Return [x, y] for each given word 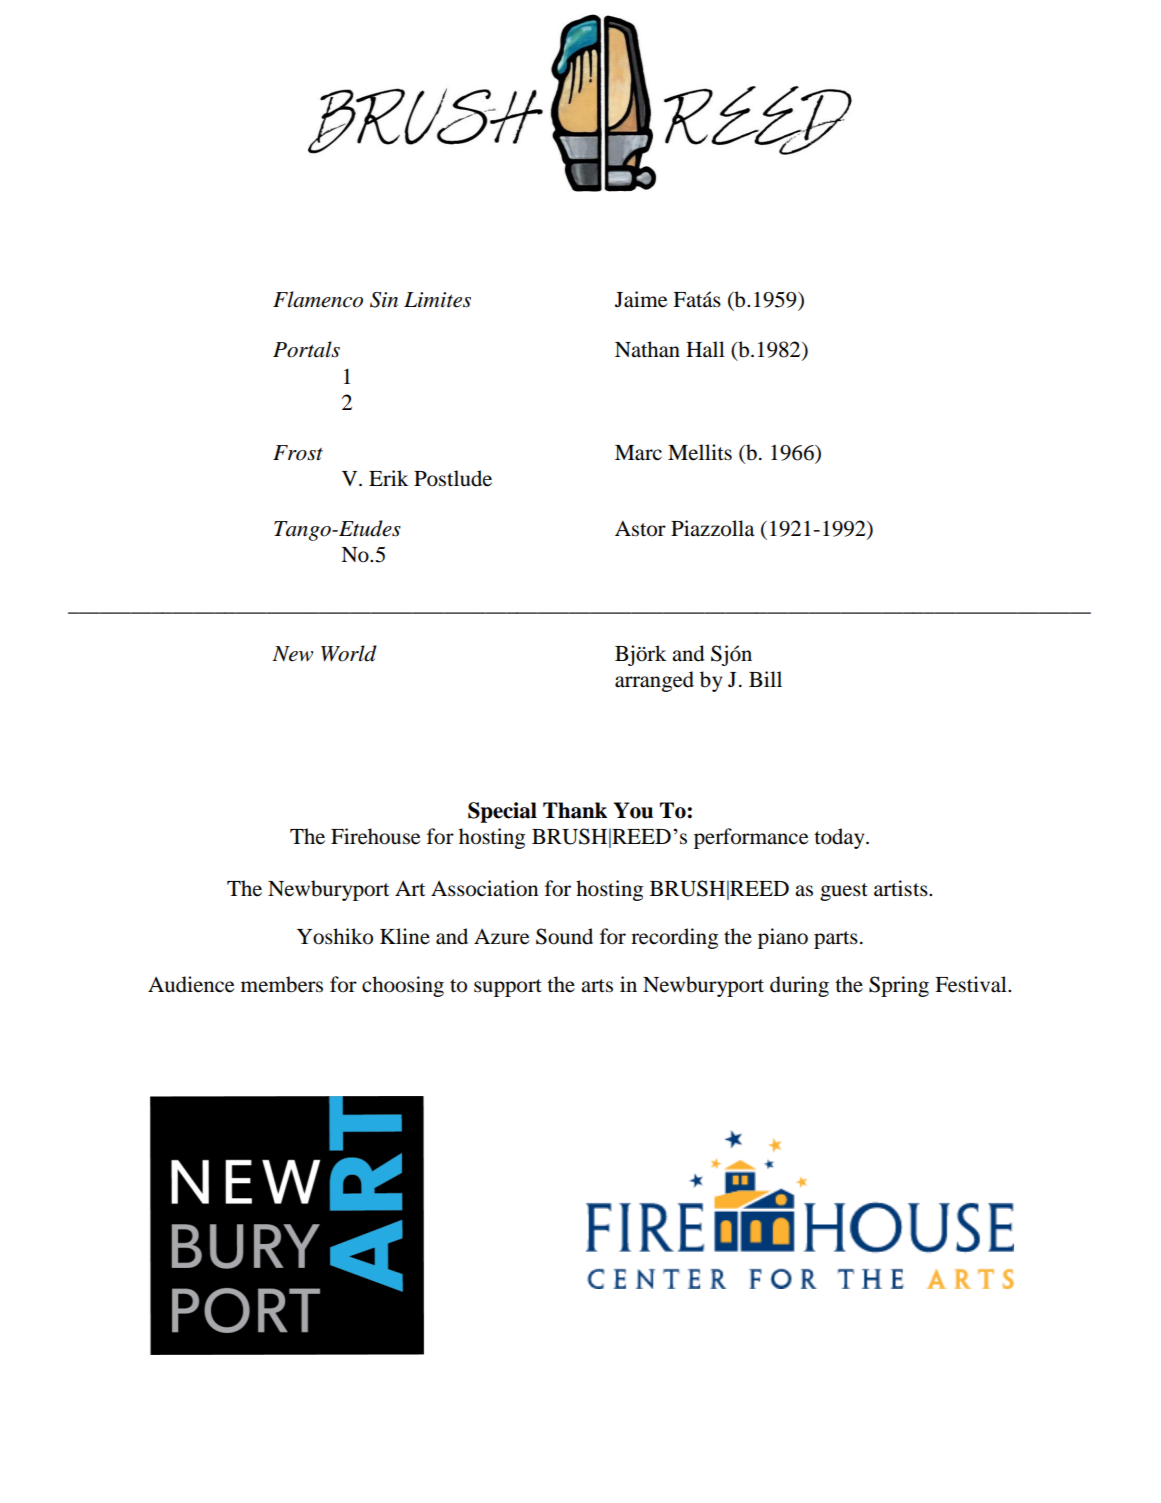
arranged [654, 681]
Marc [638, 453]
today [840, 838]
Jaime [641, 299]
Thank [575, 810]
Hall [705, 349]
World [349, 653]
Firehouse [375, 836]
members [282, 984]
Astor [640, 529]
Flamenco [318, 299]
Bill [765, 679]
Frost [298, 453]
